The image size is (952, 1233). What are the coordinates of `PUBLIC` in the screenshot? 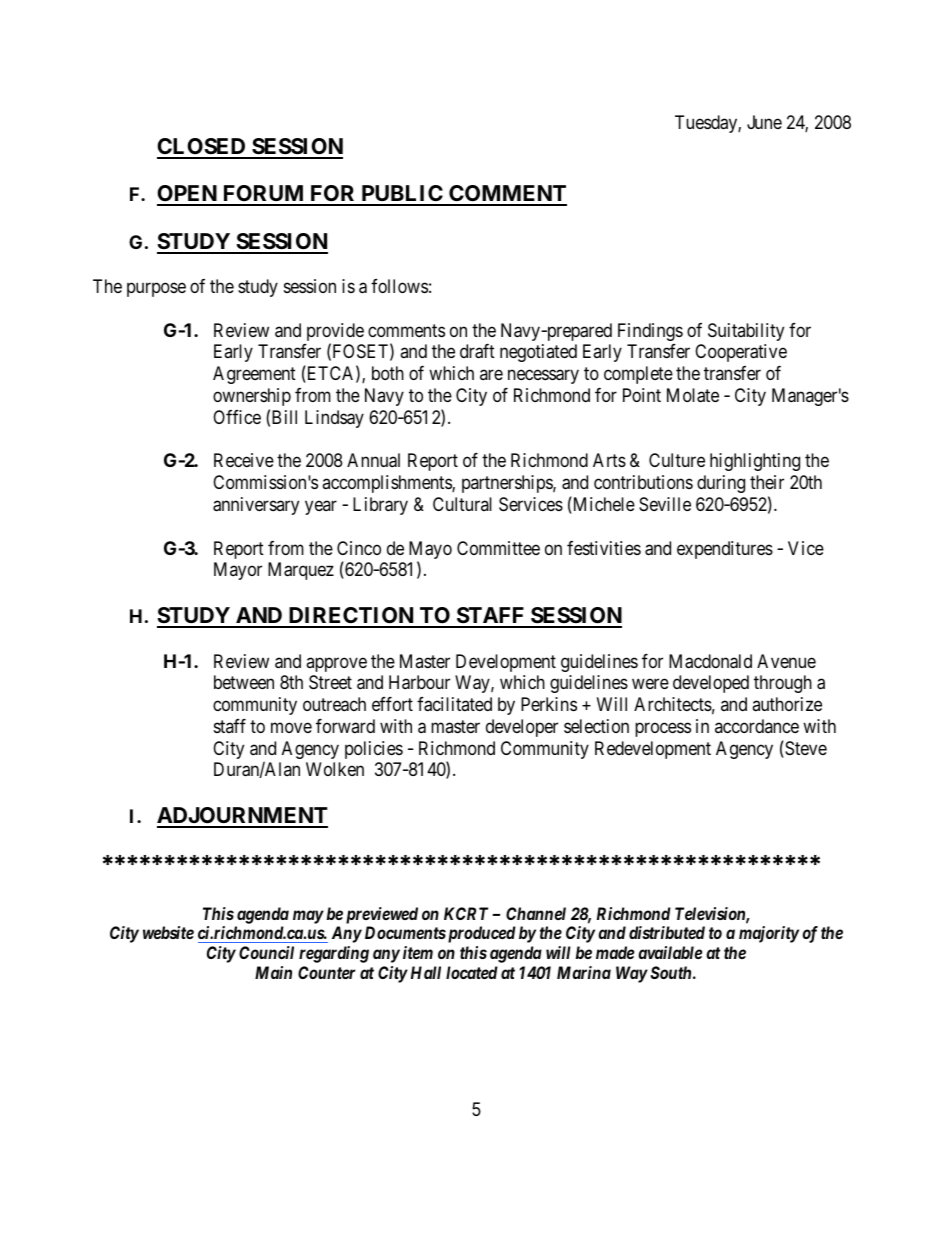 It's located at (402, 195).
